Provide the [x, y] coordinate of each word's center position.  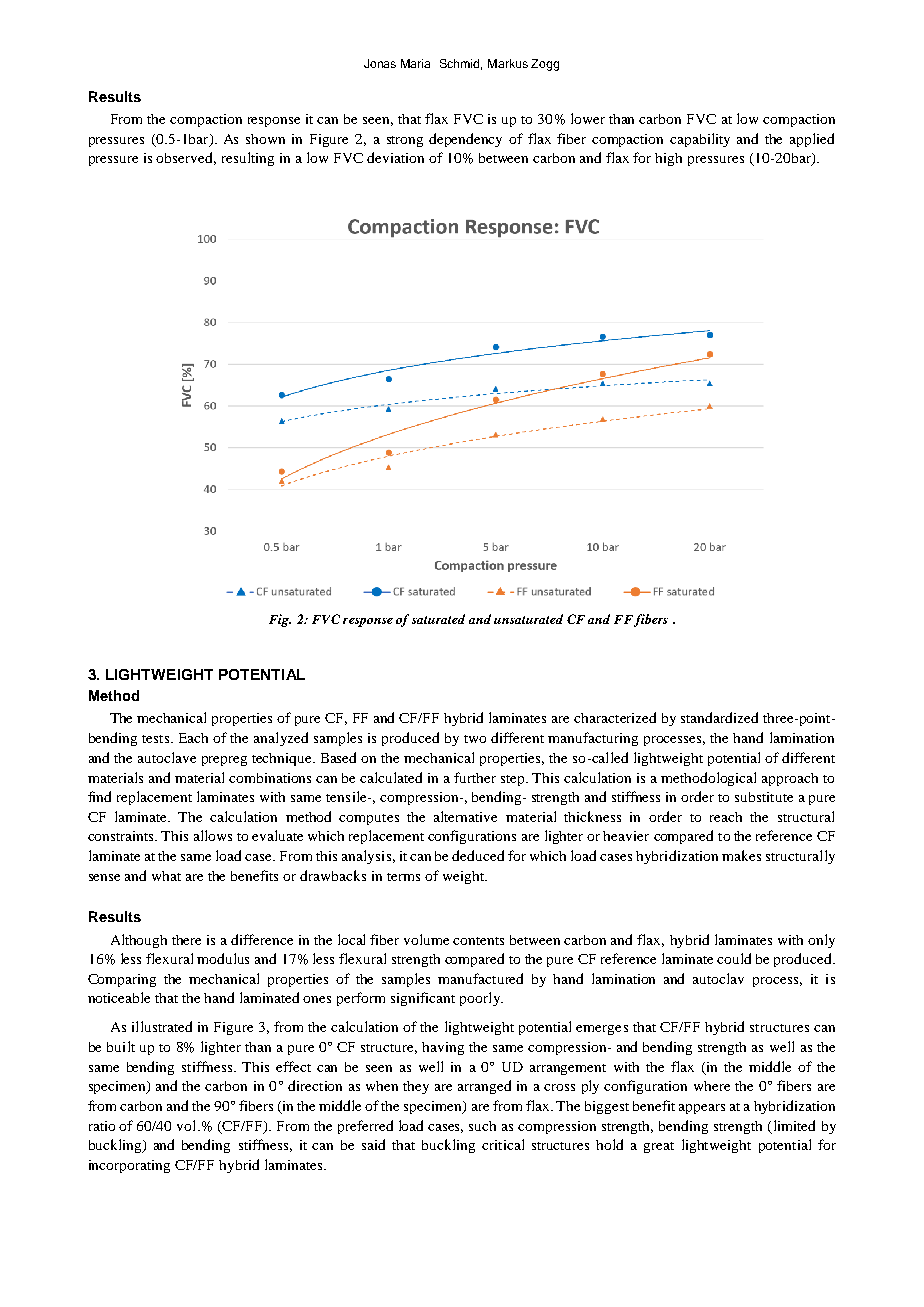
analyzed [281, 739]
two [475, 739]
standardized [719, 717]
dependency [465, 140]
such [482, 1126]
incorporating [129, 1166]
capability [700, 140]
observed [186, 158]
